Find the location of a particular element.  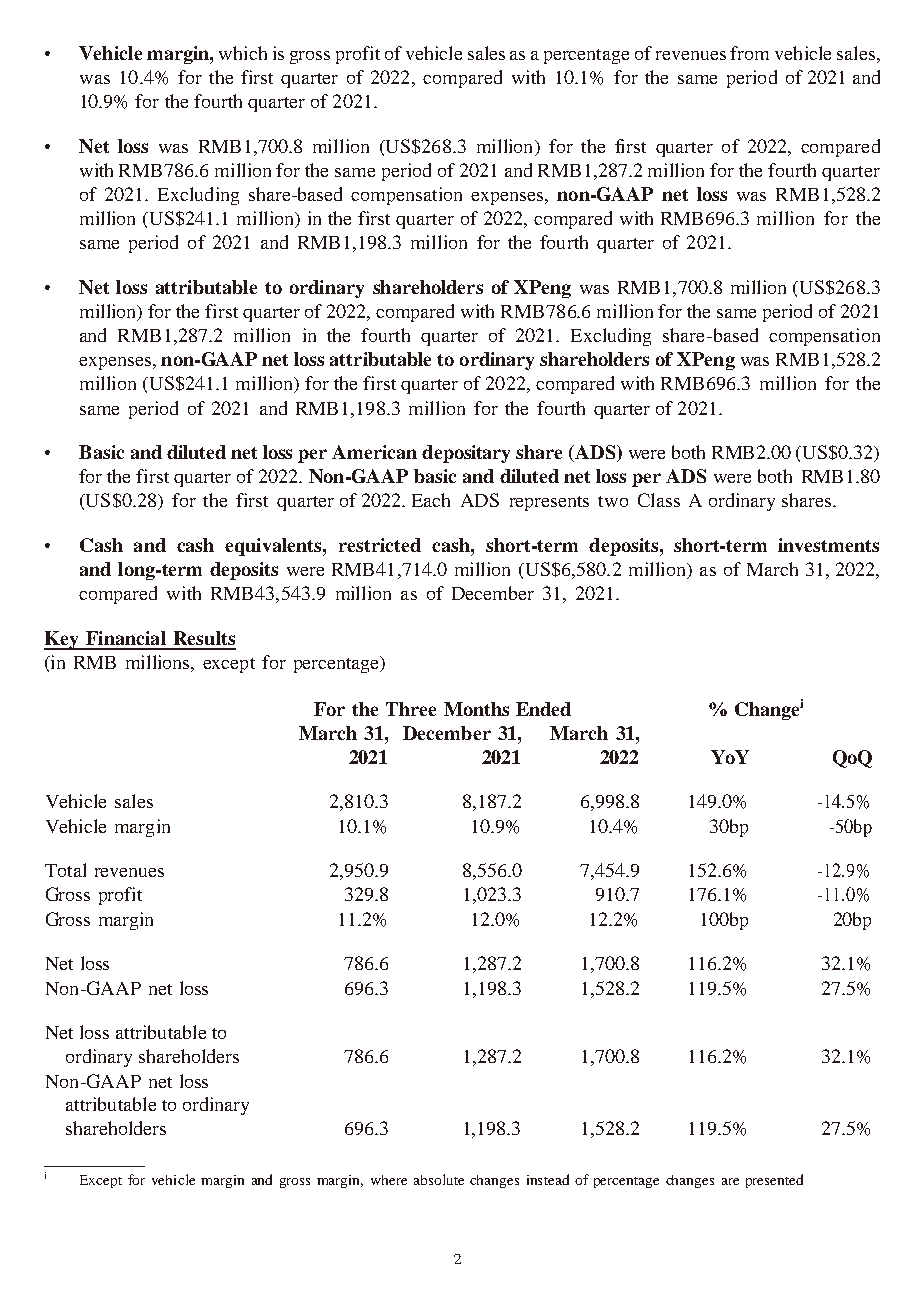

depositary is located at coordinates (466, 454).
